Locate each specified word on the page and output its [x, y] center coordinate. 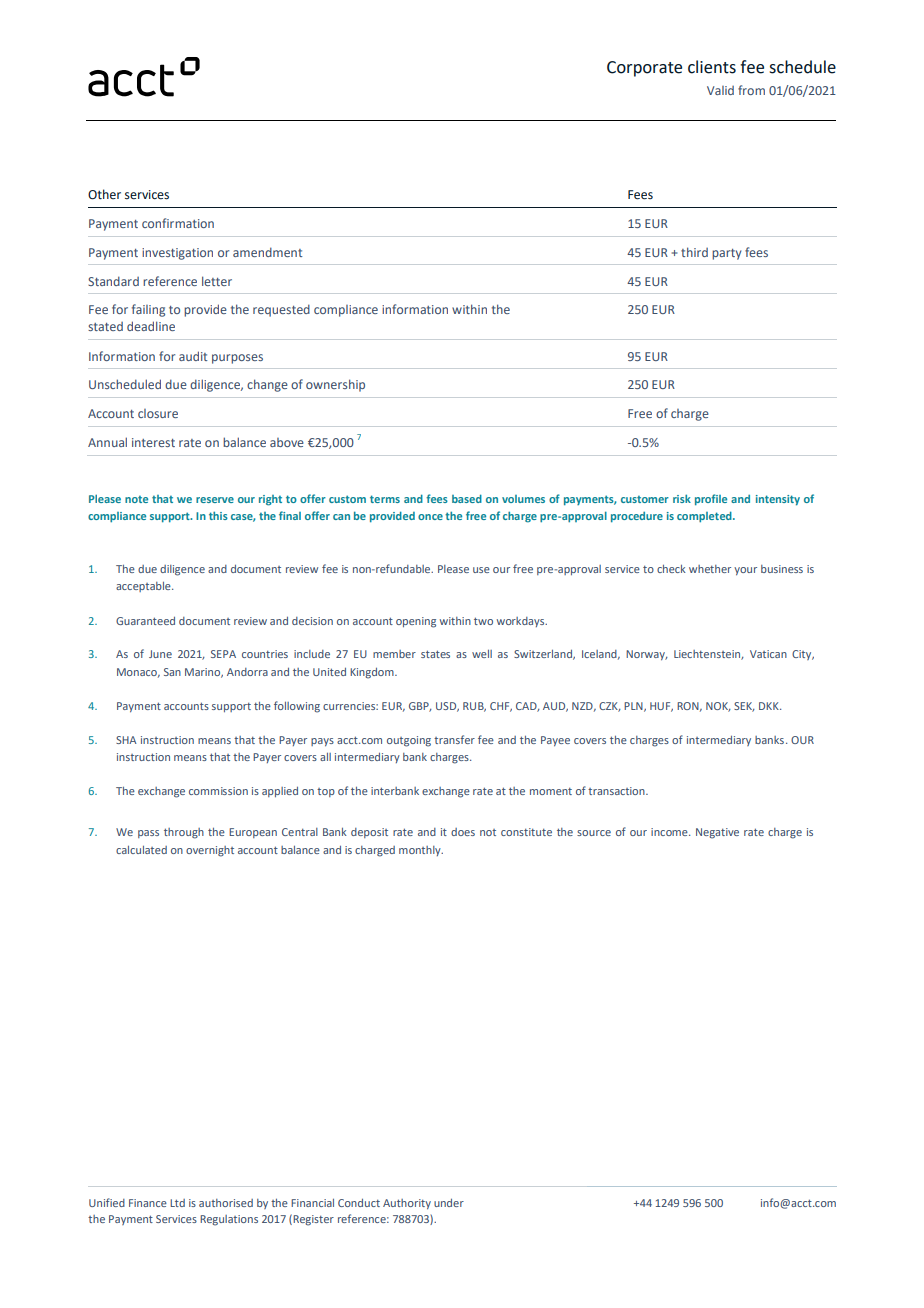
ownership [335, 385]
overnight [210, 851]
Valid [720, 90]
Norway [646, 655]
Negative [717, 833]
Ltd [177, 1203]
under [449, 1203]
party [726, 254]
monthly [421, 851]
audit [193, 356]
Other [104, 194]
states [435, 654]
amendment [267, 252]
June [160, 654]
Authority [407, 1204]
